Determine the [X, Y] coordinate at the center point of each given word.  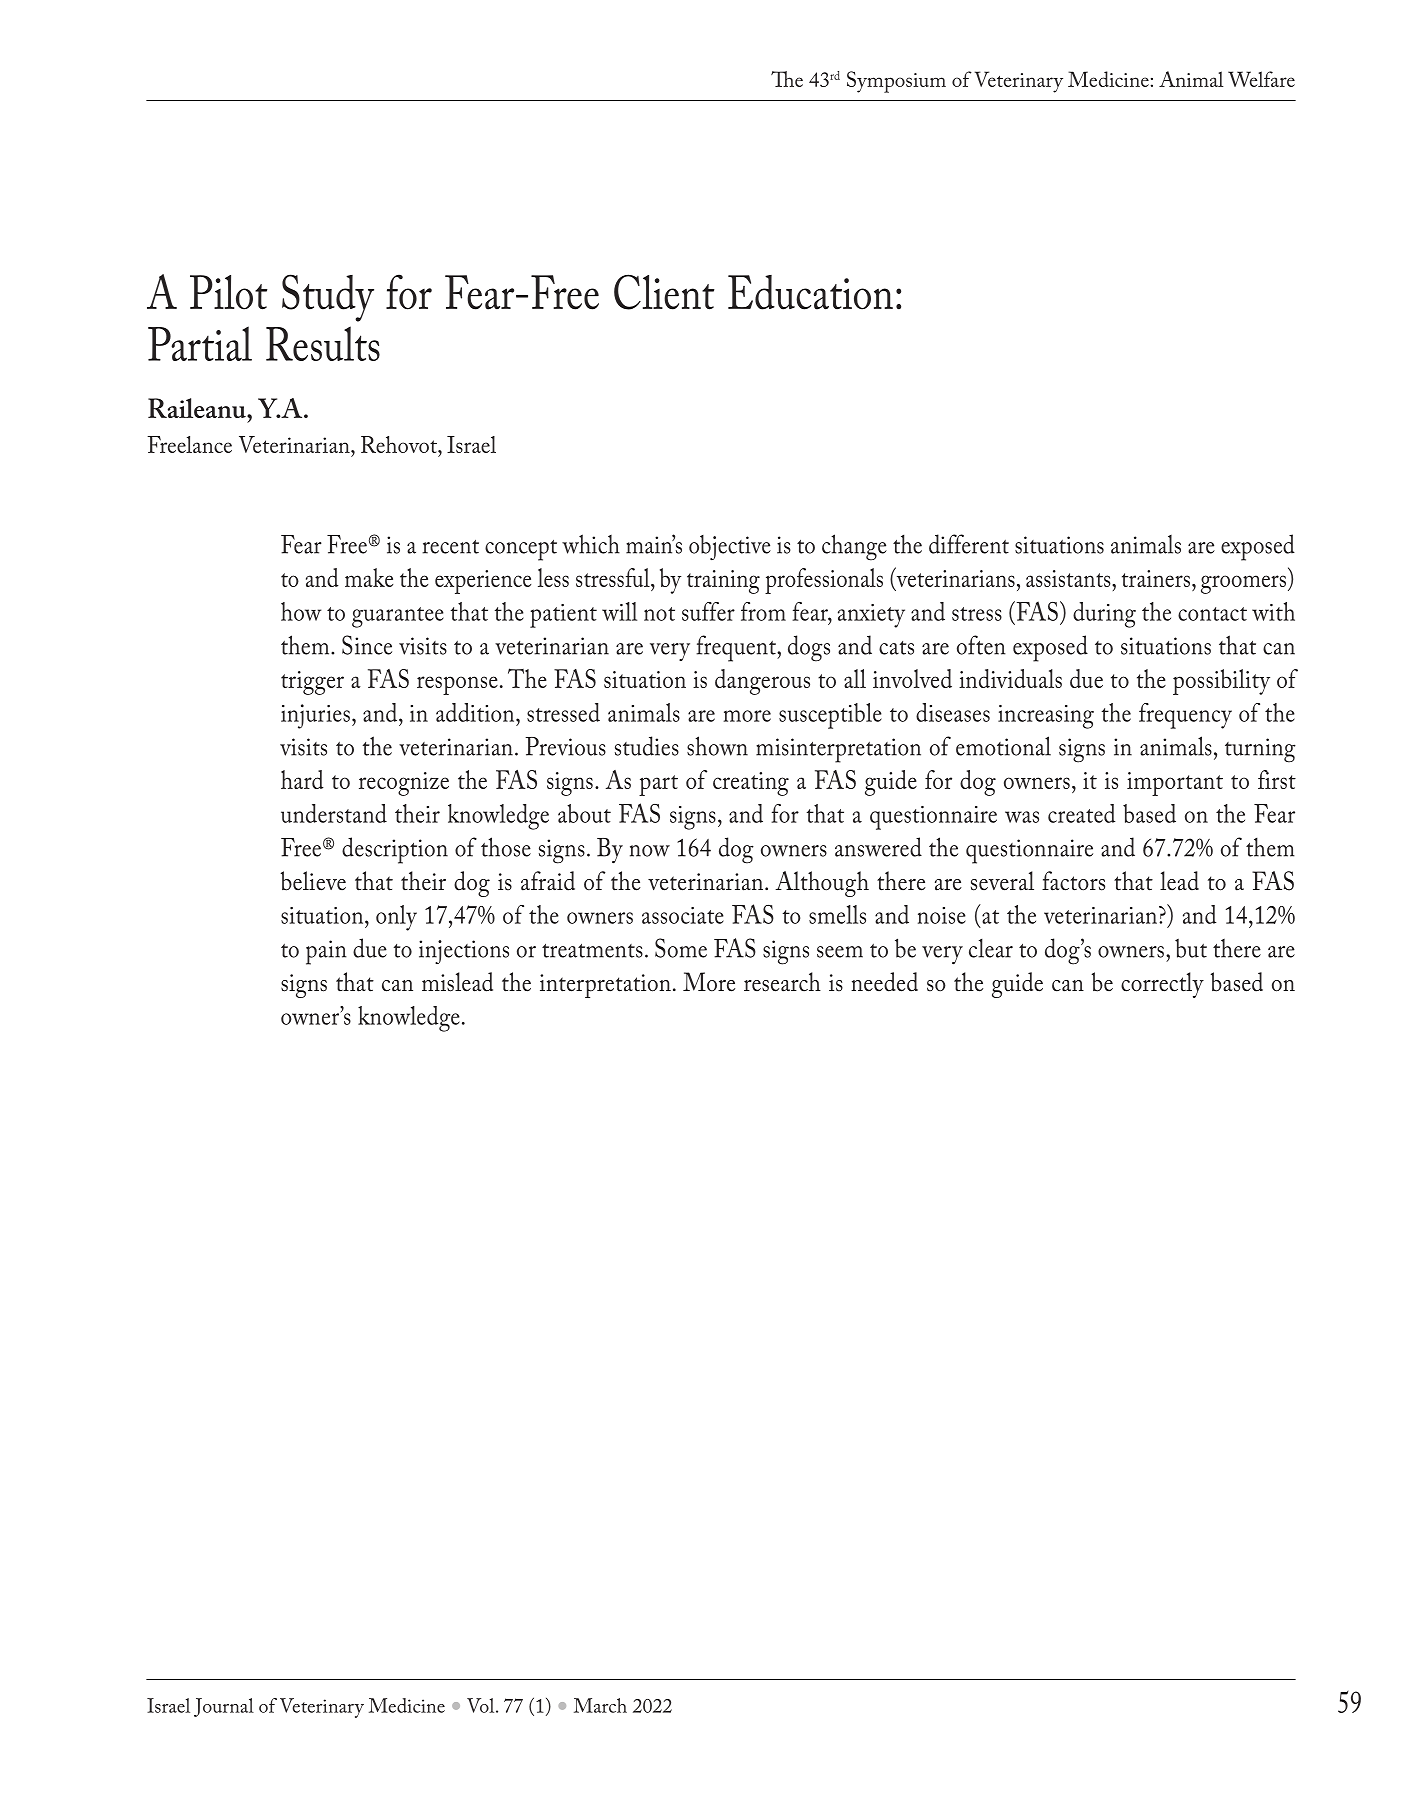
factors [1073, 881]
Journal [224, 1707]
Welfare [1261, 79]
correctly [1162, 985]
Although [822, 884]
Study [328, 298]
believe [313, 881]
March [600, 1705]
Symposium [896, 82]
